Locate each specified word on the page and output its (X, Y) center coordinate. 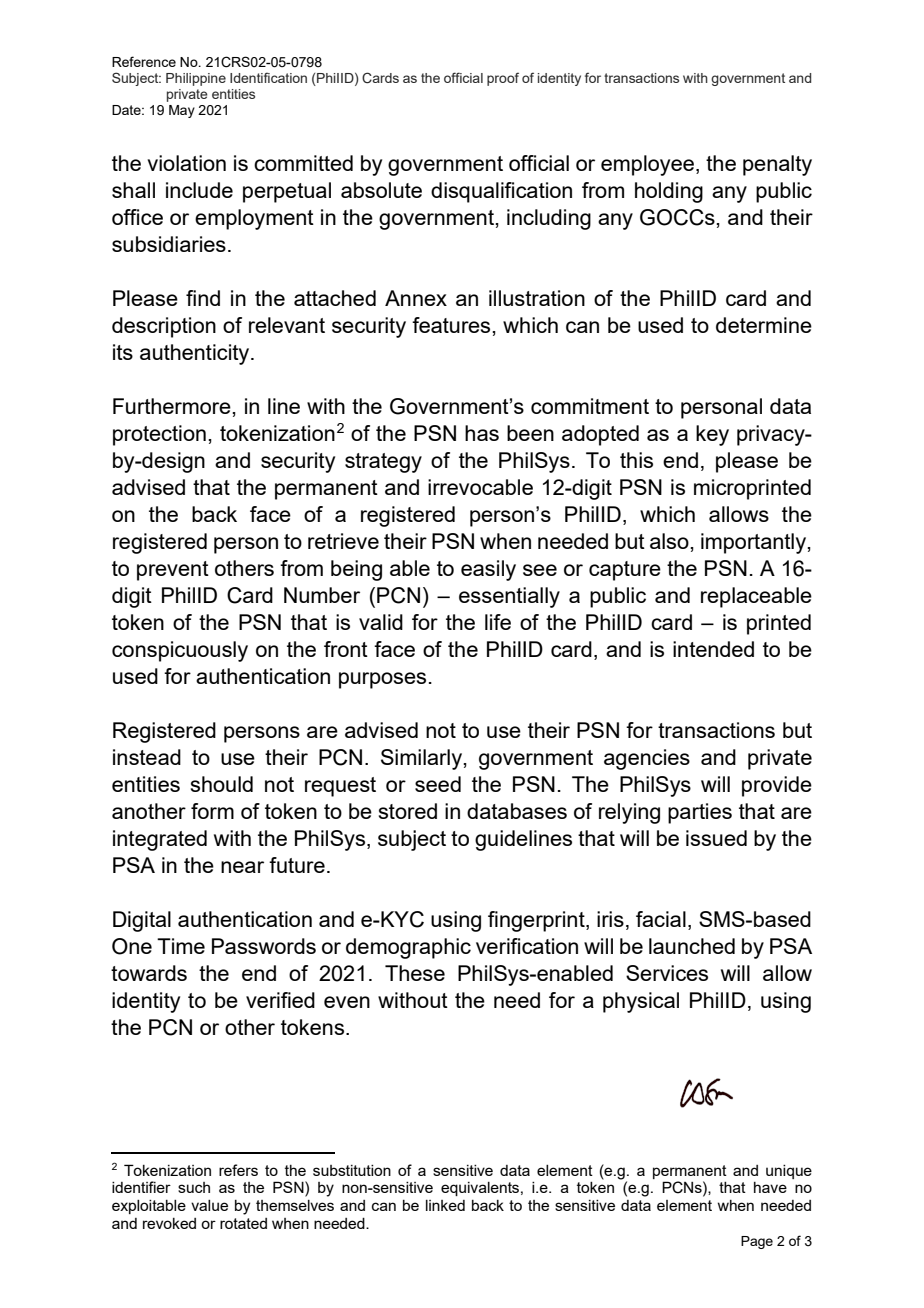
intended (713, 649)
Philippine (196, 79)
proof (503, 79)
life (498, 622)
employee (649, 165)
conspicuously (180, 651)
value (209, 1205)
